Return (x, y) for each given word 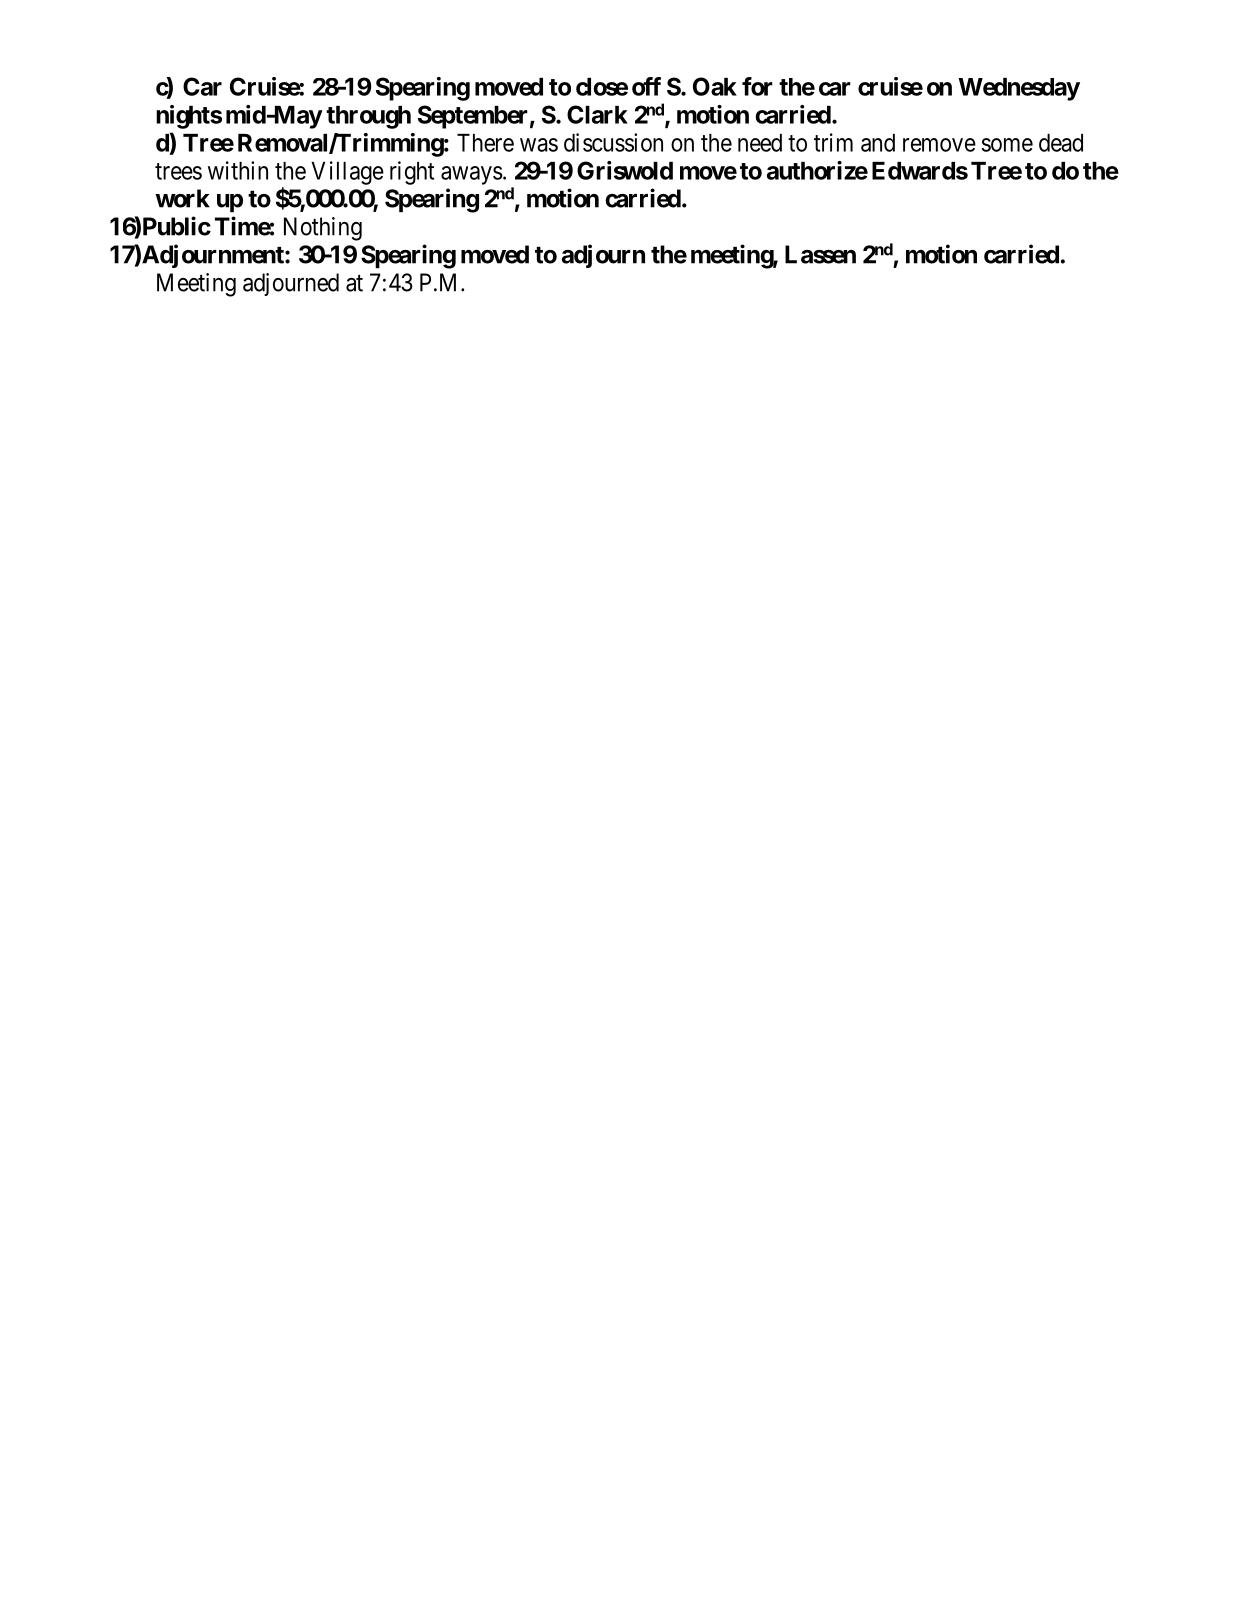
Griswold (625, 170)
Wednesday (1019, 89)
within (238, 170)
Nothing (323, 229)
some (1007, 145)
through (368, 117)
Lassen (820, 254)
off (646, 86)
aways (472, 175)
